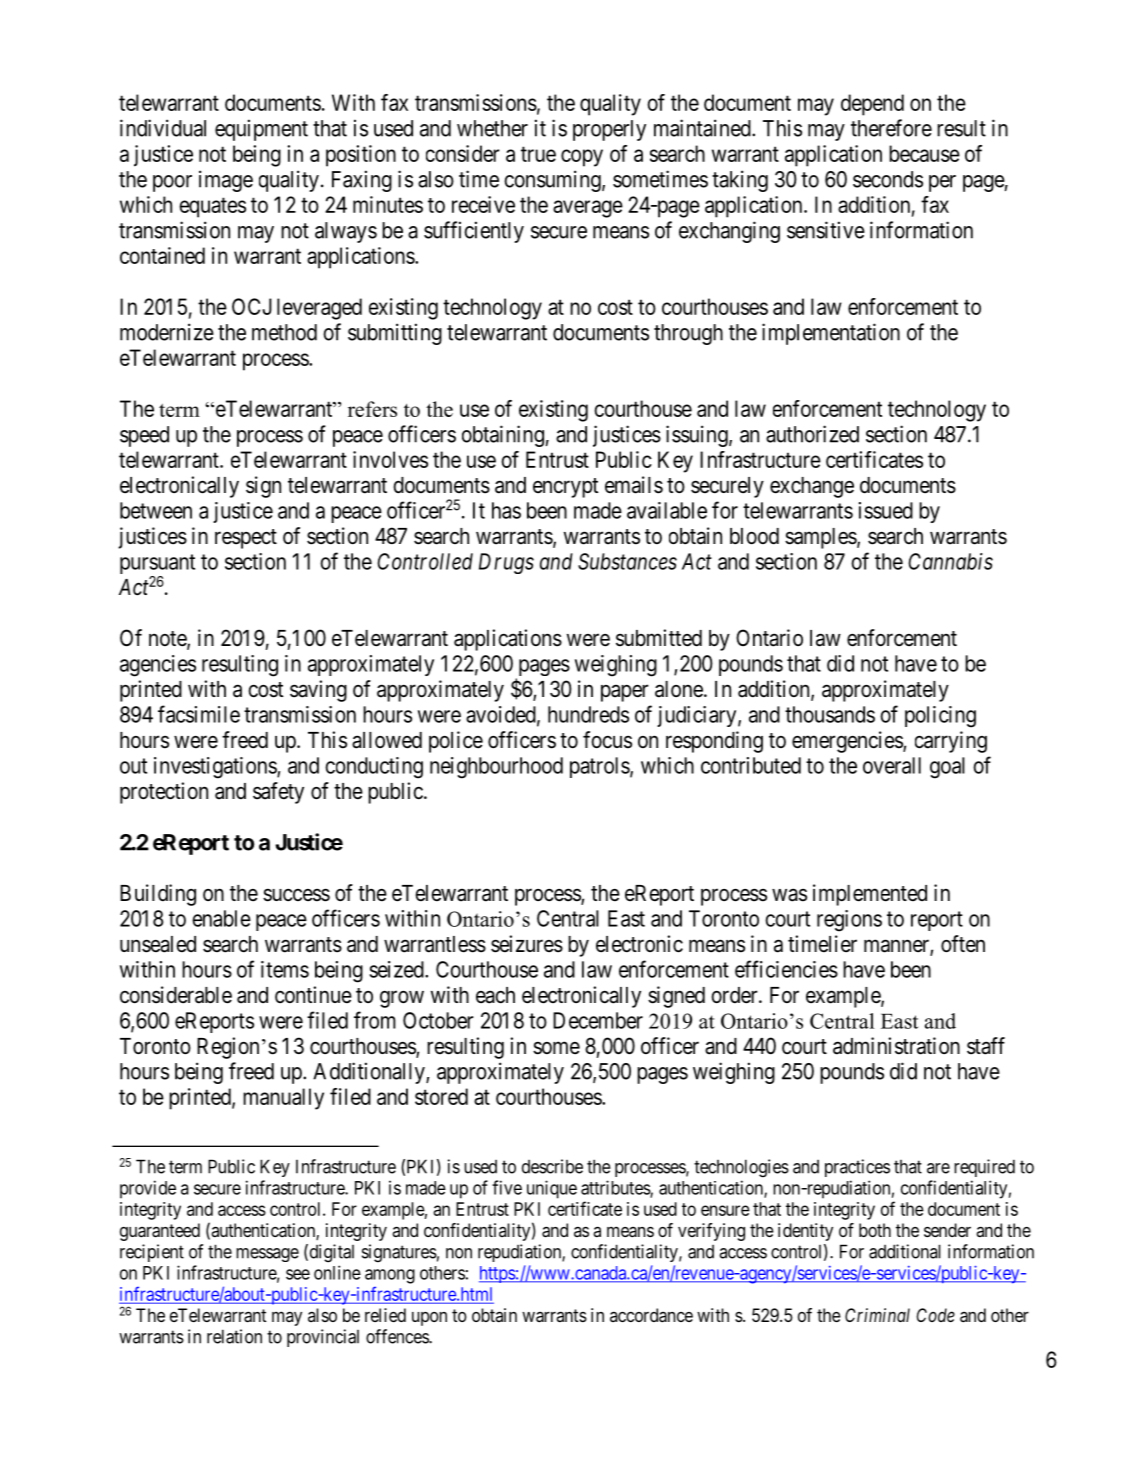 The height and width of the image is (1463, 1131). What do you see at coordinates (588, 714) in the image?
I see `hundreds` at bounding box center [588, 714].
